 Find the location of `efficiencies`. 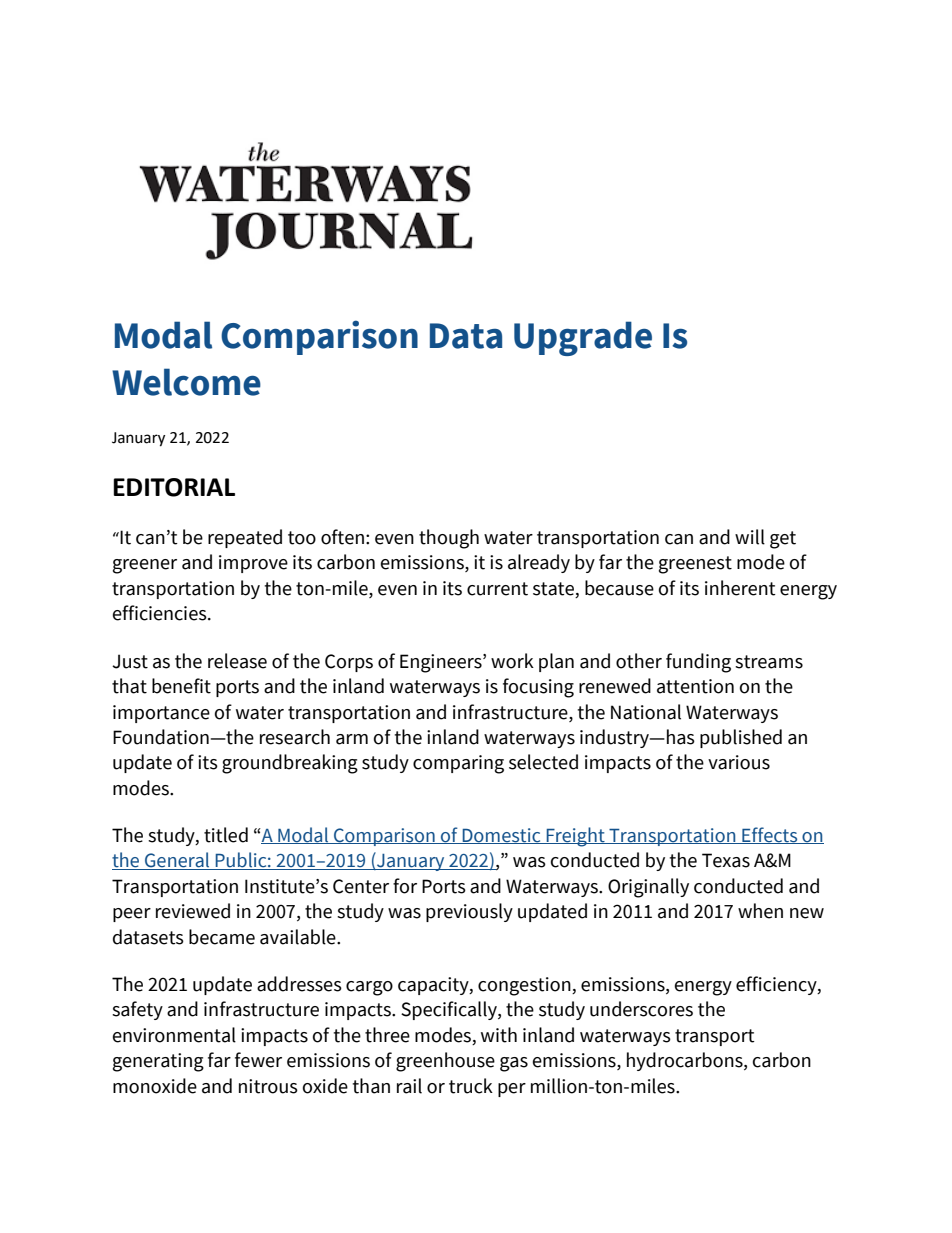

efficiencies is located at coordinates (161, 613).
